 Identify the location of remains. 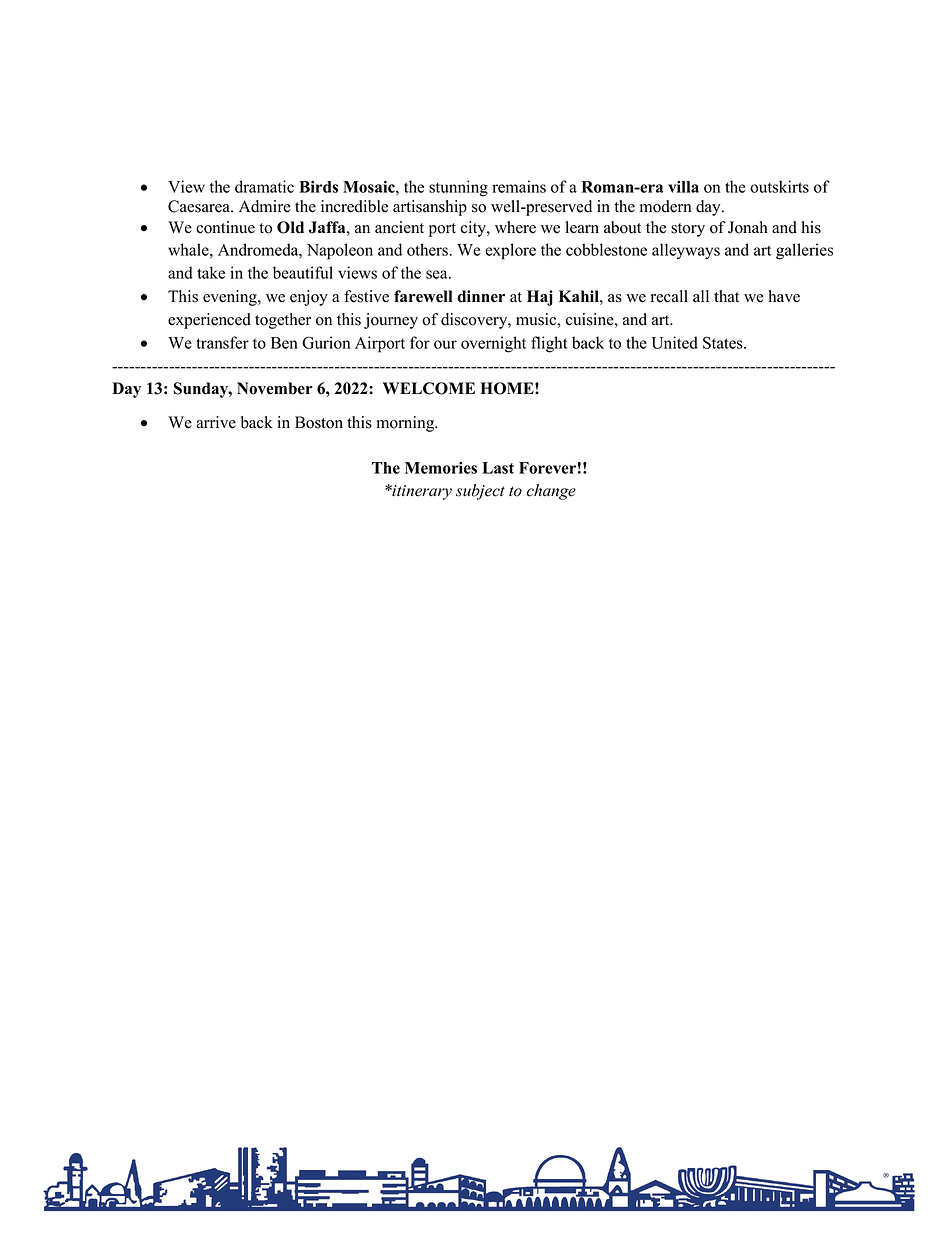
(519, 186).
